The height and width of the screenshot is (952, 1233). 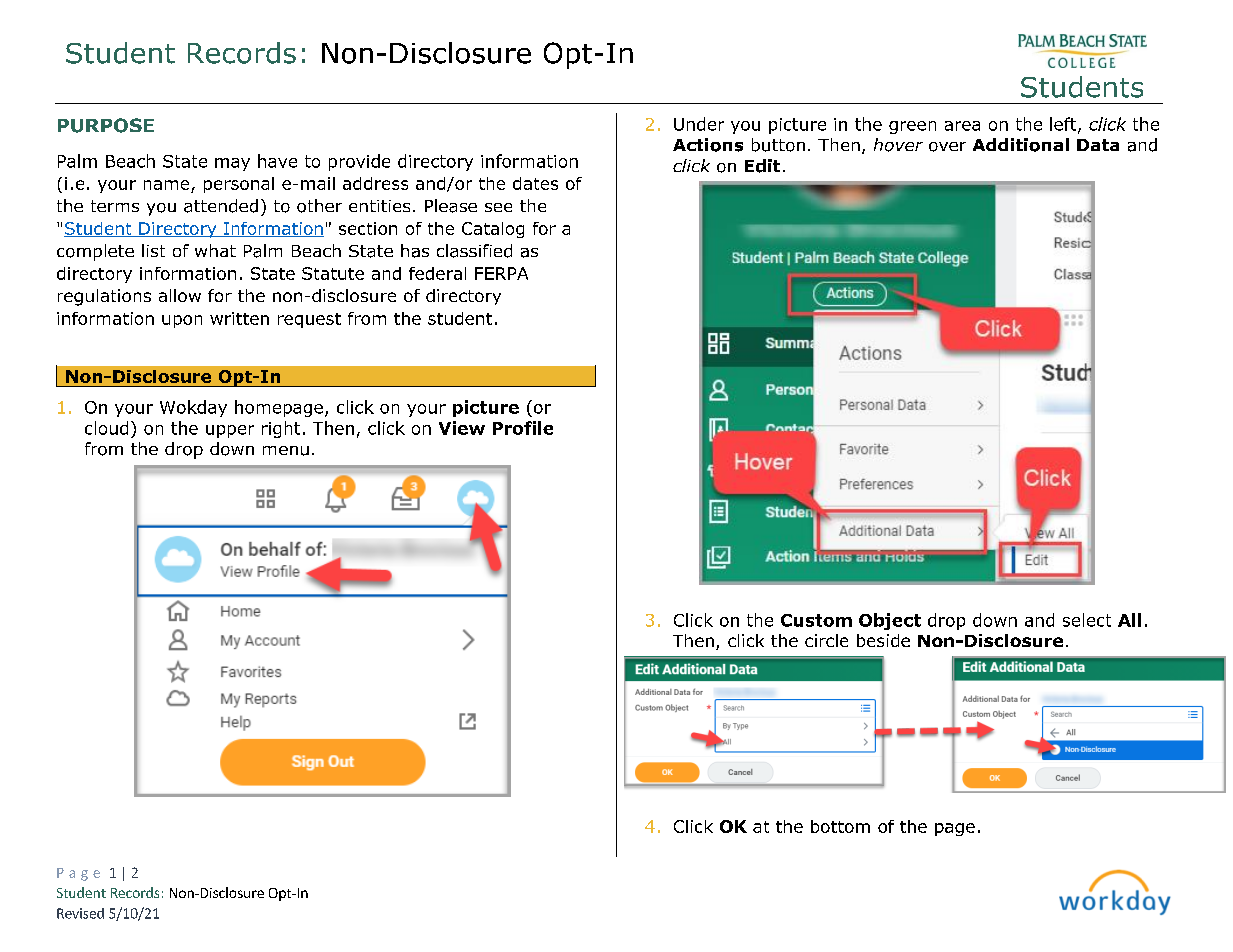 What do you see at coordinates (230, 431) in the screenshot?
I see `upper` at bounding box center [230, 431].
